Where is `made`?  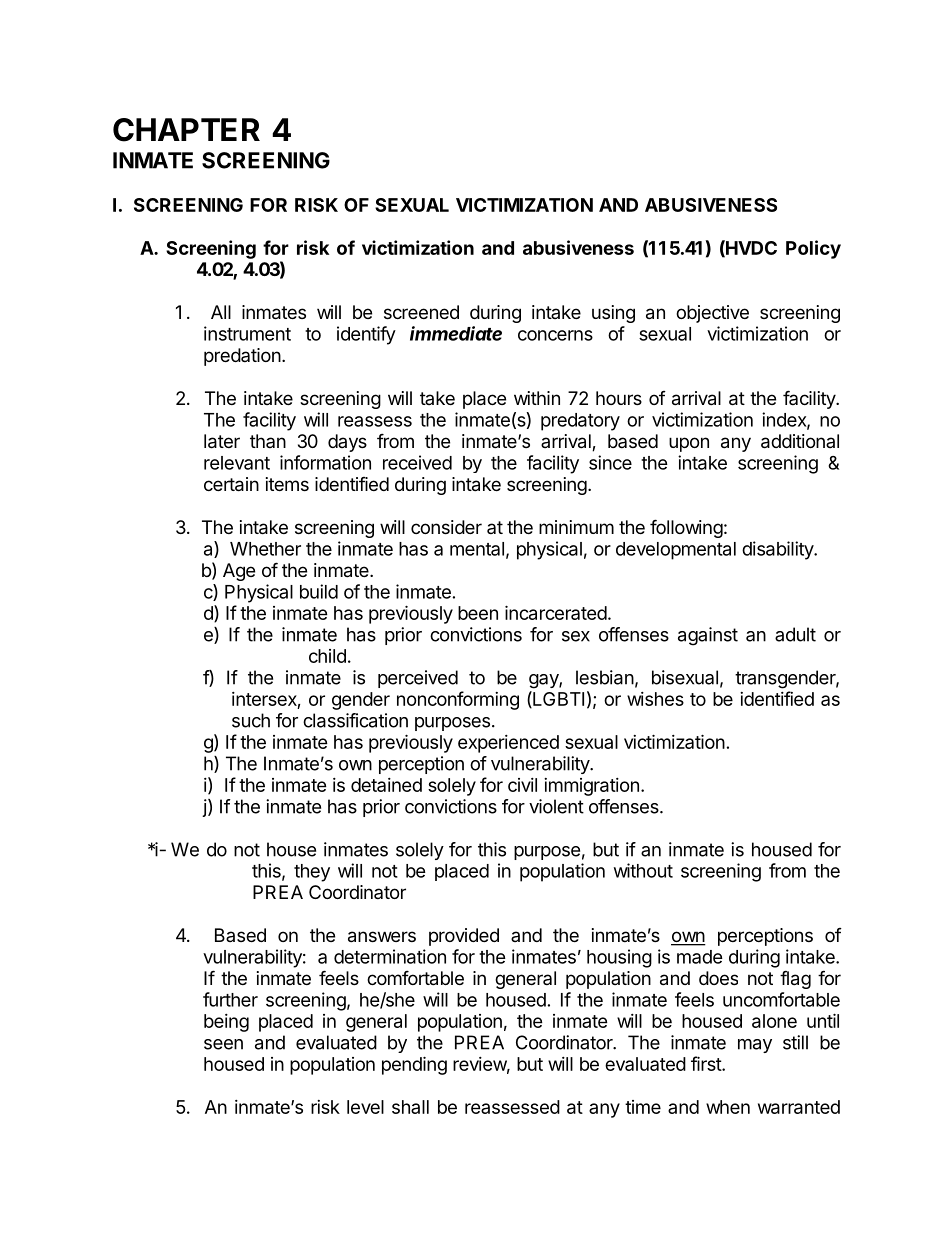 made is located at coordinates (700, 957).
